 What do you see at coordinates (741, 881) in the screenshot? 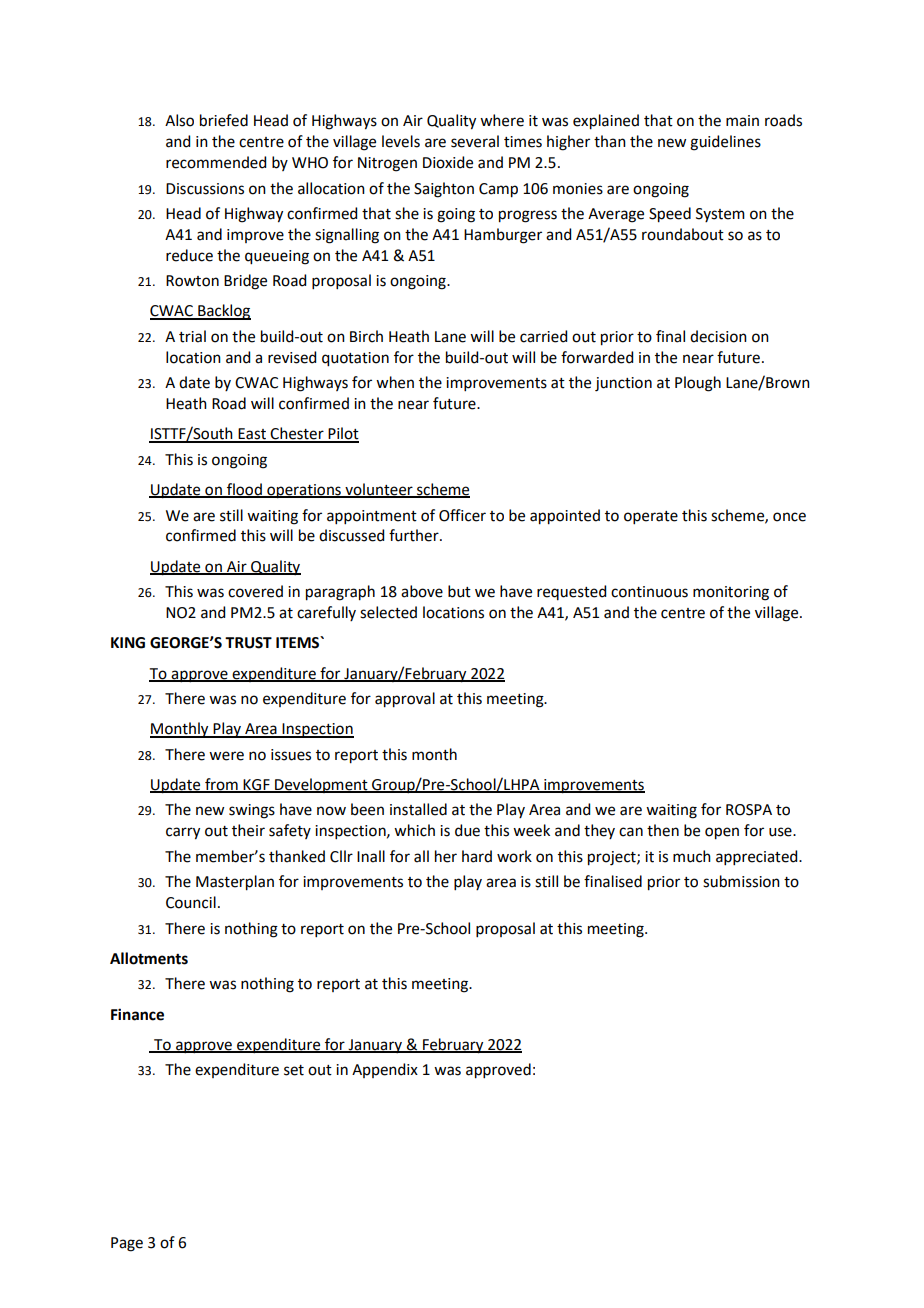
I see `submission` at bounding box center [741, 881].
